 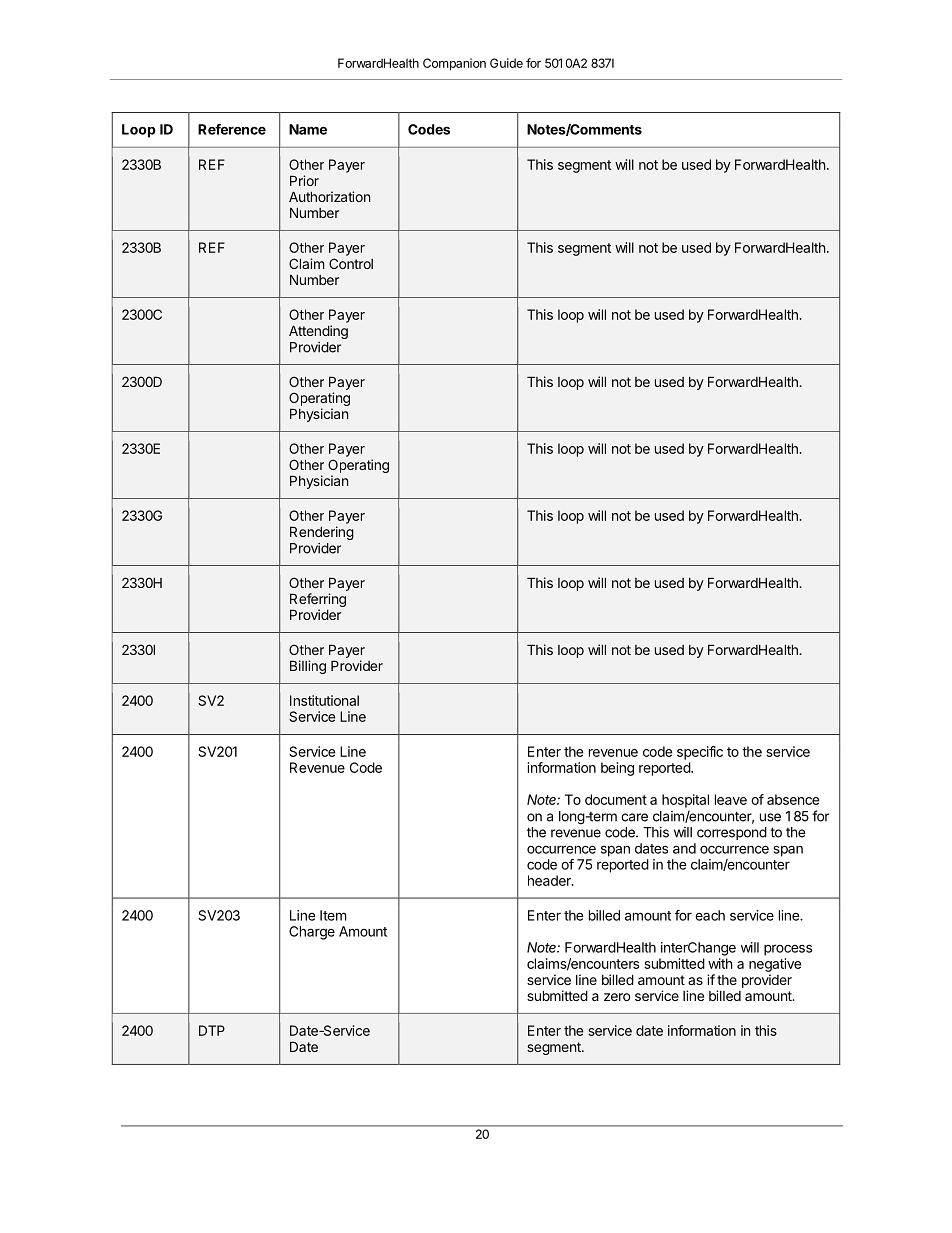 I want to click on specific, so click(x=700, y=753).
